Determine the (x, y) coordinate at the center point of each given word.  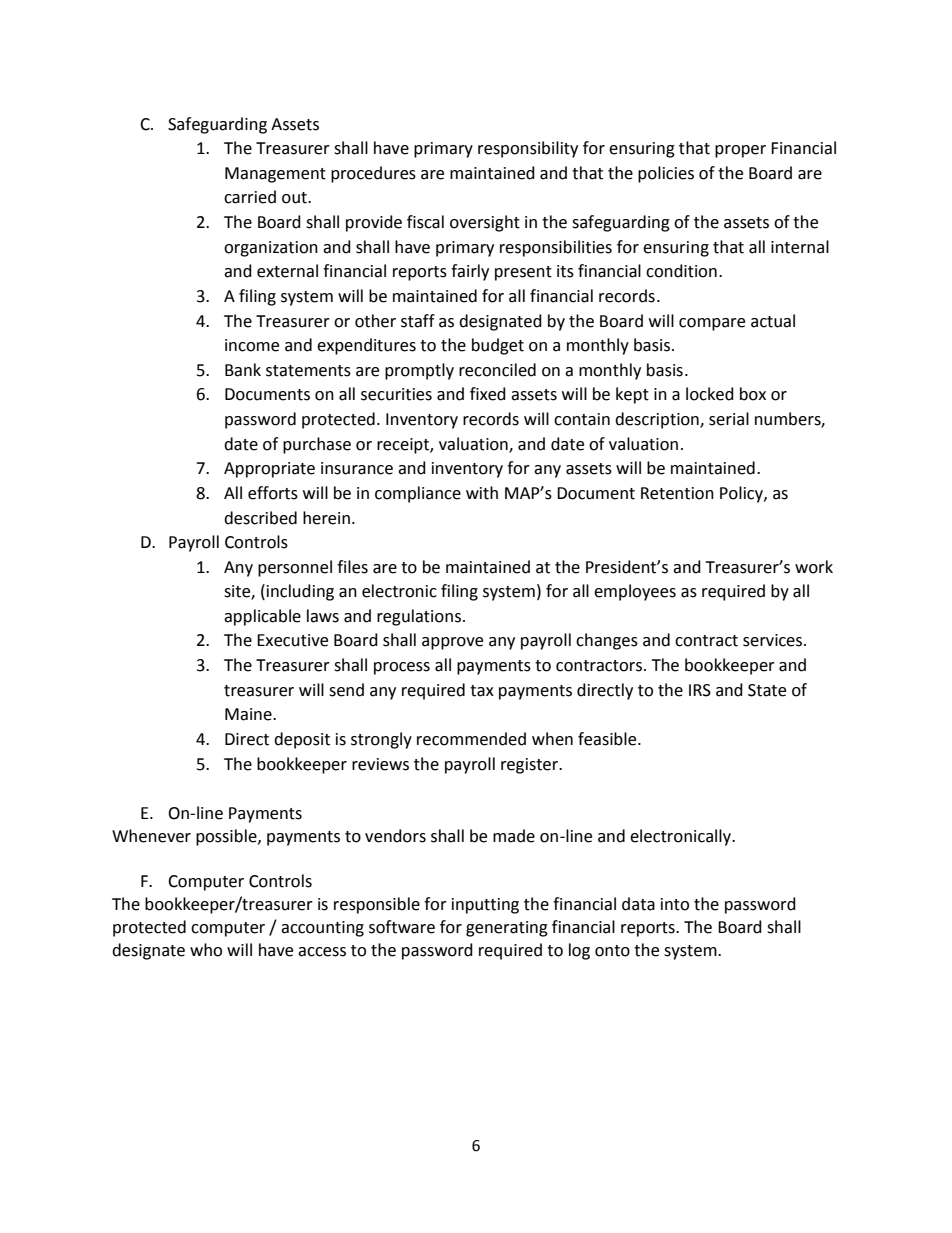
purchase (317, 445)
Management (275, 175)
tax (482, 691)
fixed (488, 394)
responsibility (528, 149)
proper (740, 151)
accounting (322, 929)
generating (507, 929)
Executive (292, 640)
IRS (700, 690)
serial (729, 419)
